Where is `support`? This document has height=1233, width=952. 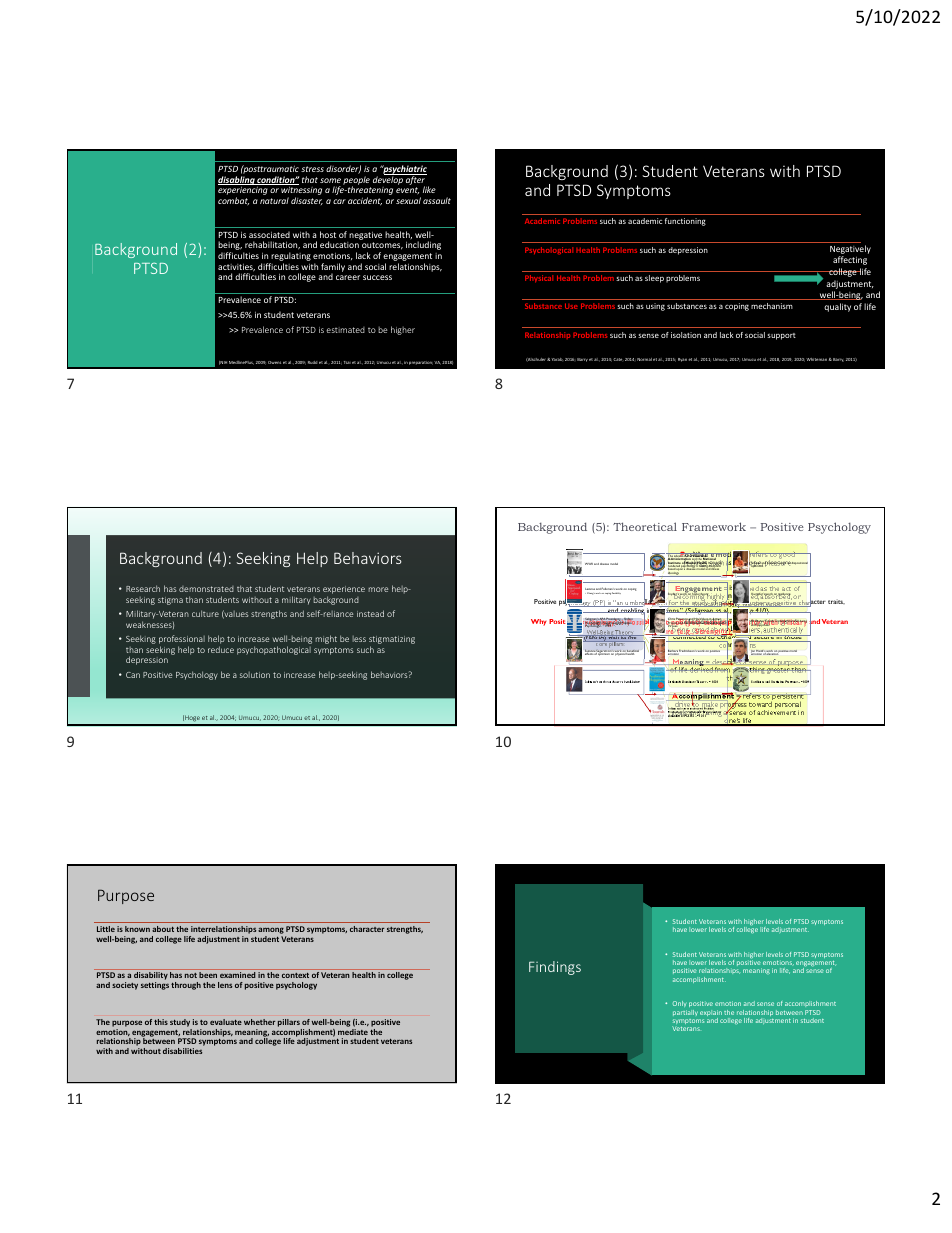
support is located at coordinates (781, 336).
